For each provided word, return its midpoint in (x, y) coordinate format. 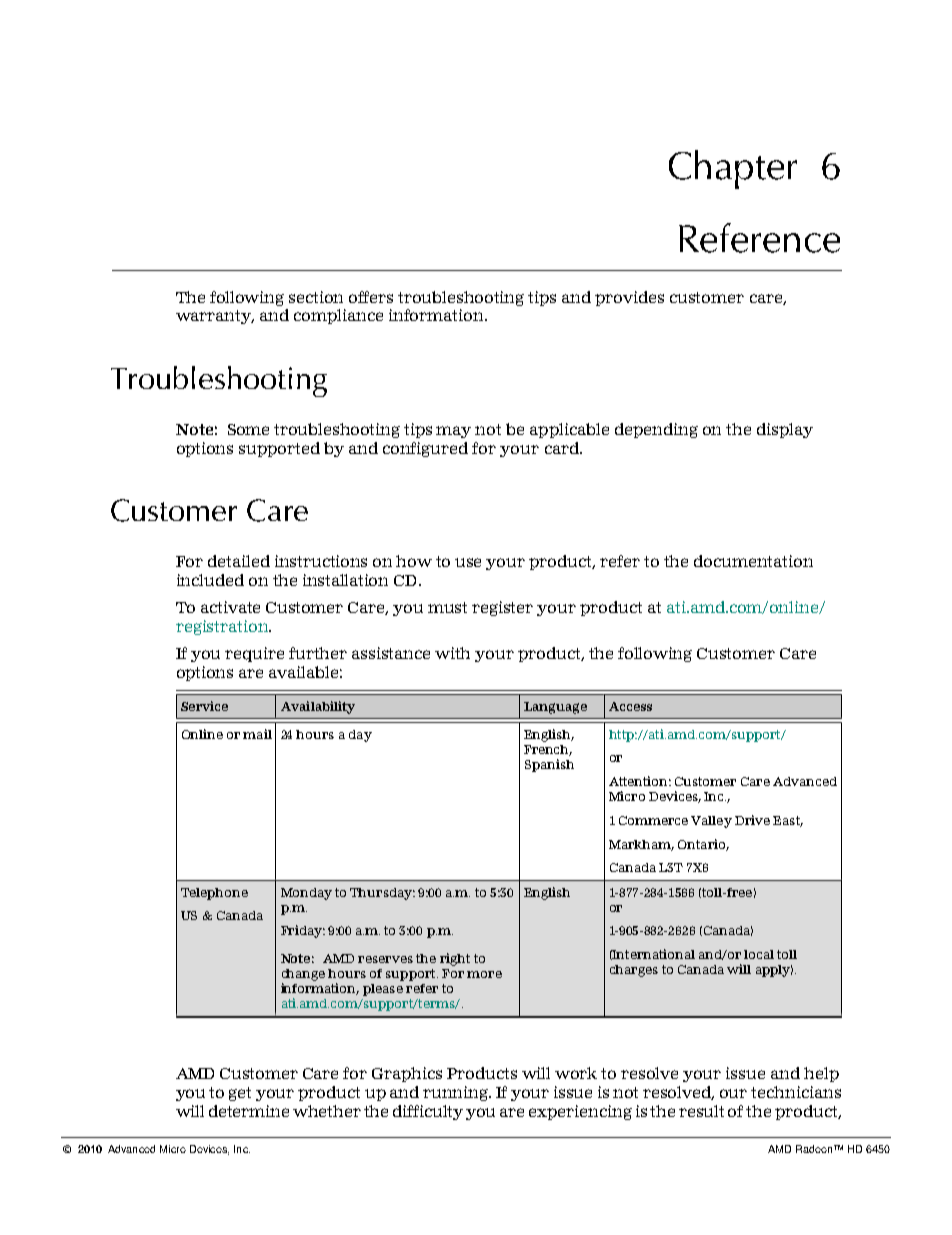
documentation (753, 561)
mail (257, 734)
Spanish (549, 765)
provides (629, 298)
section (316, 297)
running (457, 1093)
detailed (239, 561)
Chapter (733, 169)
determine (249, 1111)
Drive (752, 820)
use (468, 562)
